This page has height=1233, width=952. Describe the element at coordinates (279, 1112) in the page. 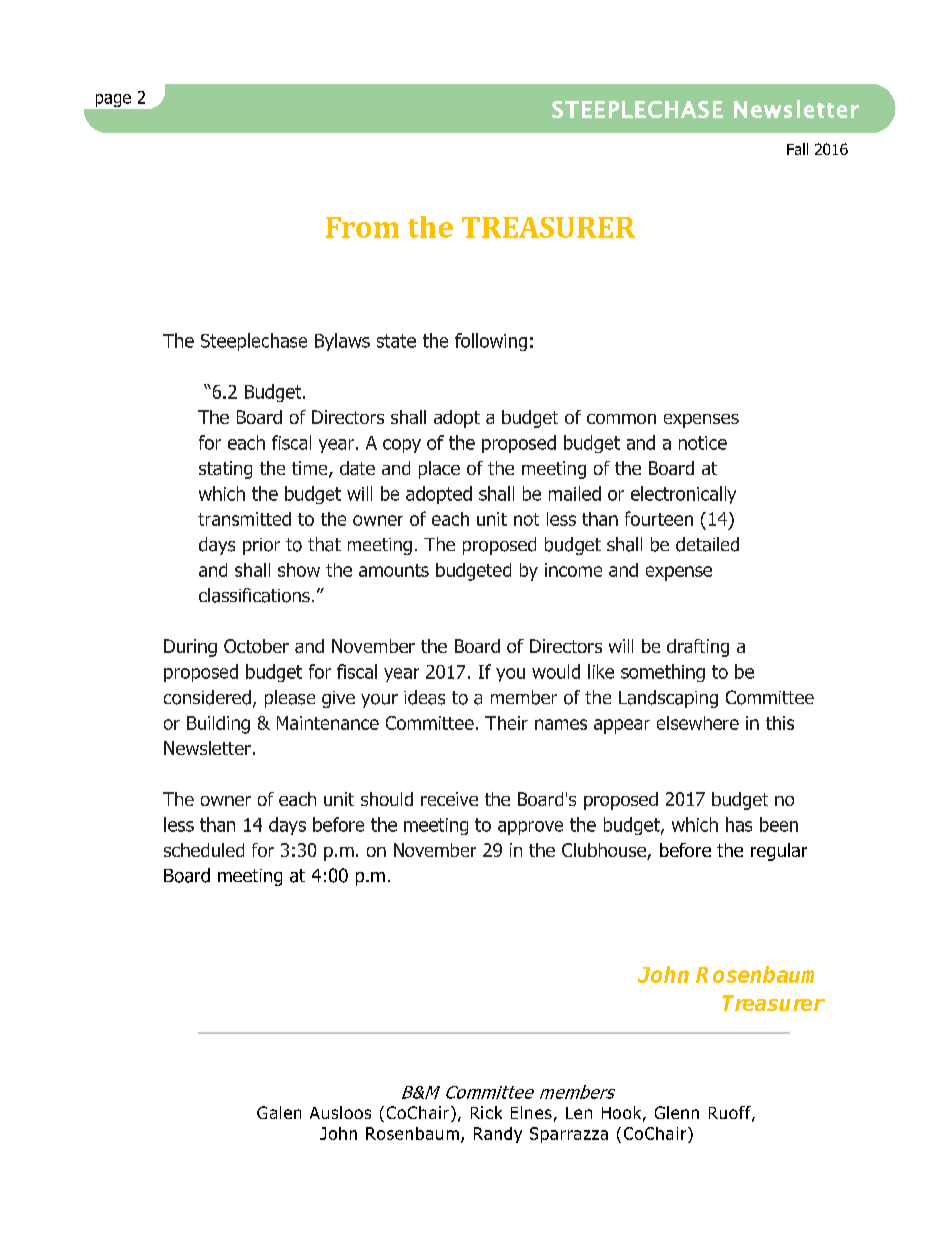

I see `Galen` at that location.
